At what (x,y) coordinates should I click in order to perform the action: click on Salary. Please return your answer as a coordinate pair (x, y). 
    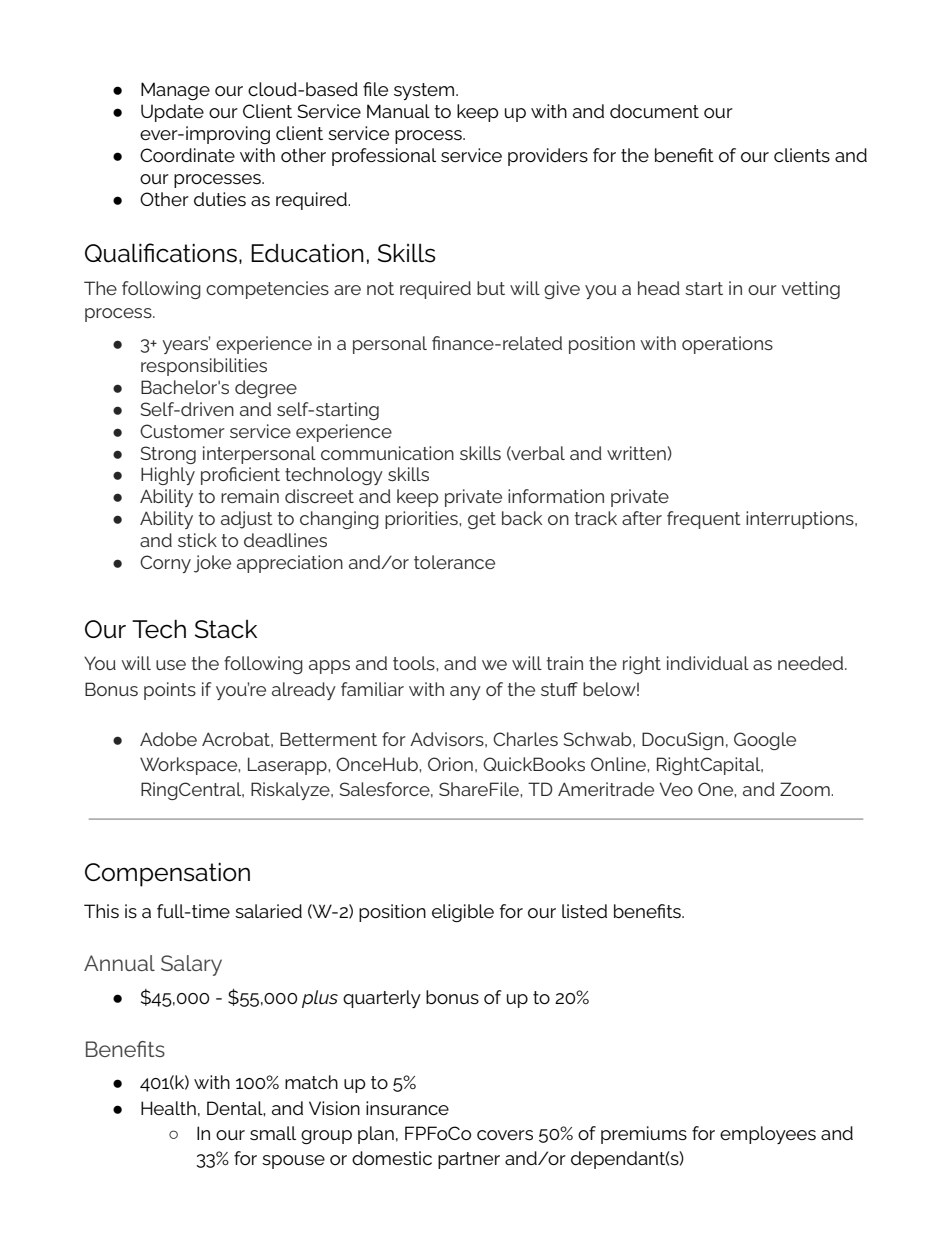
    Looking at the image, I should click on (191, 965).
